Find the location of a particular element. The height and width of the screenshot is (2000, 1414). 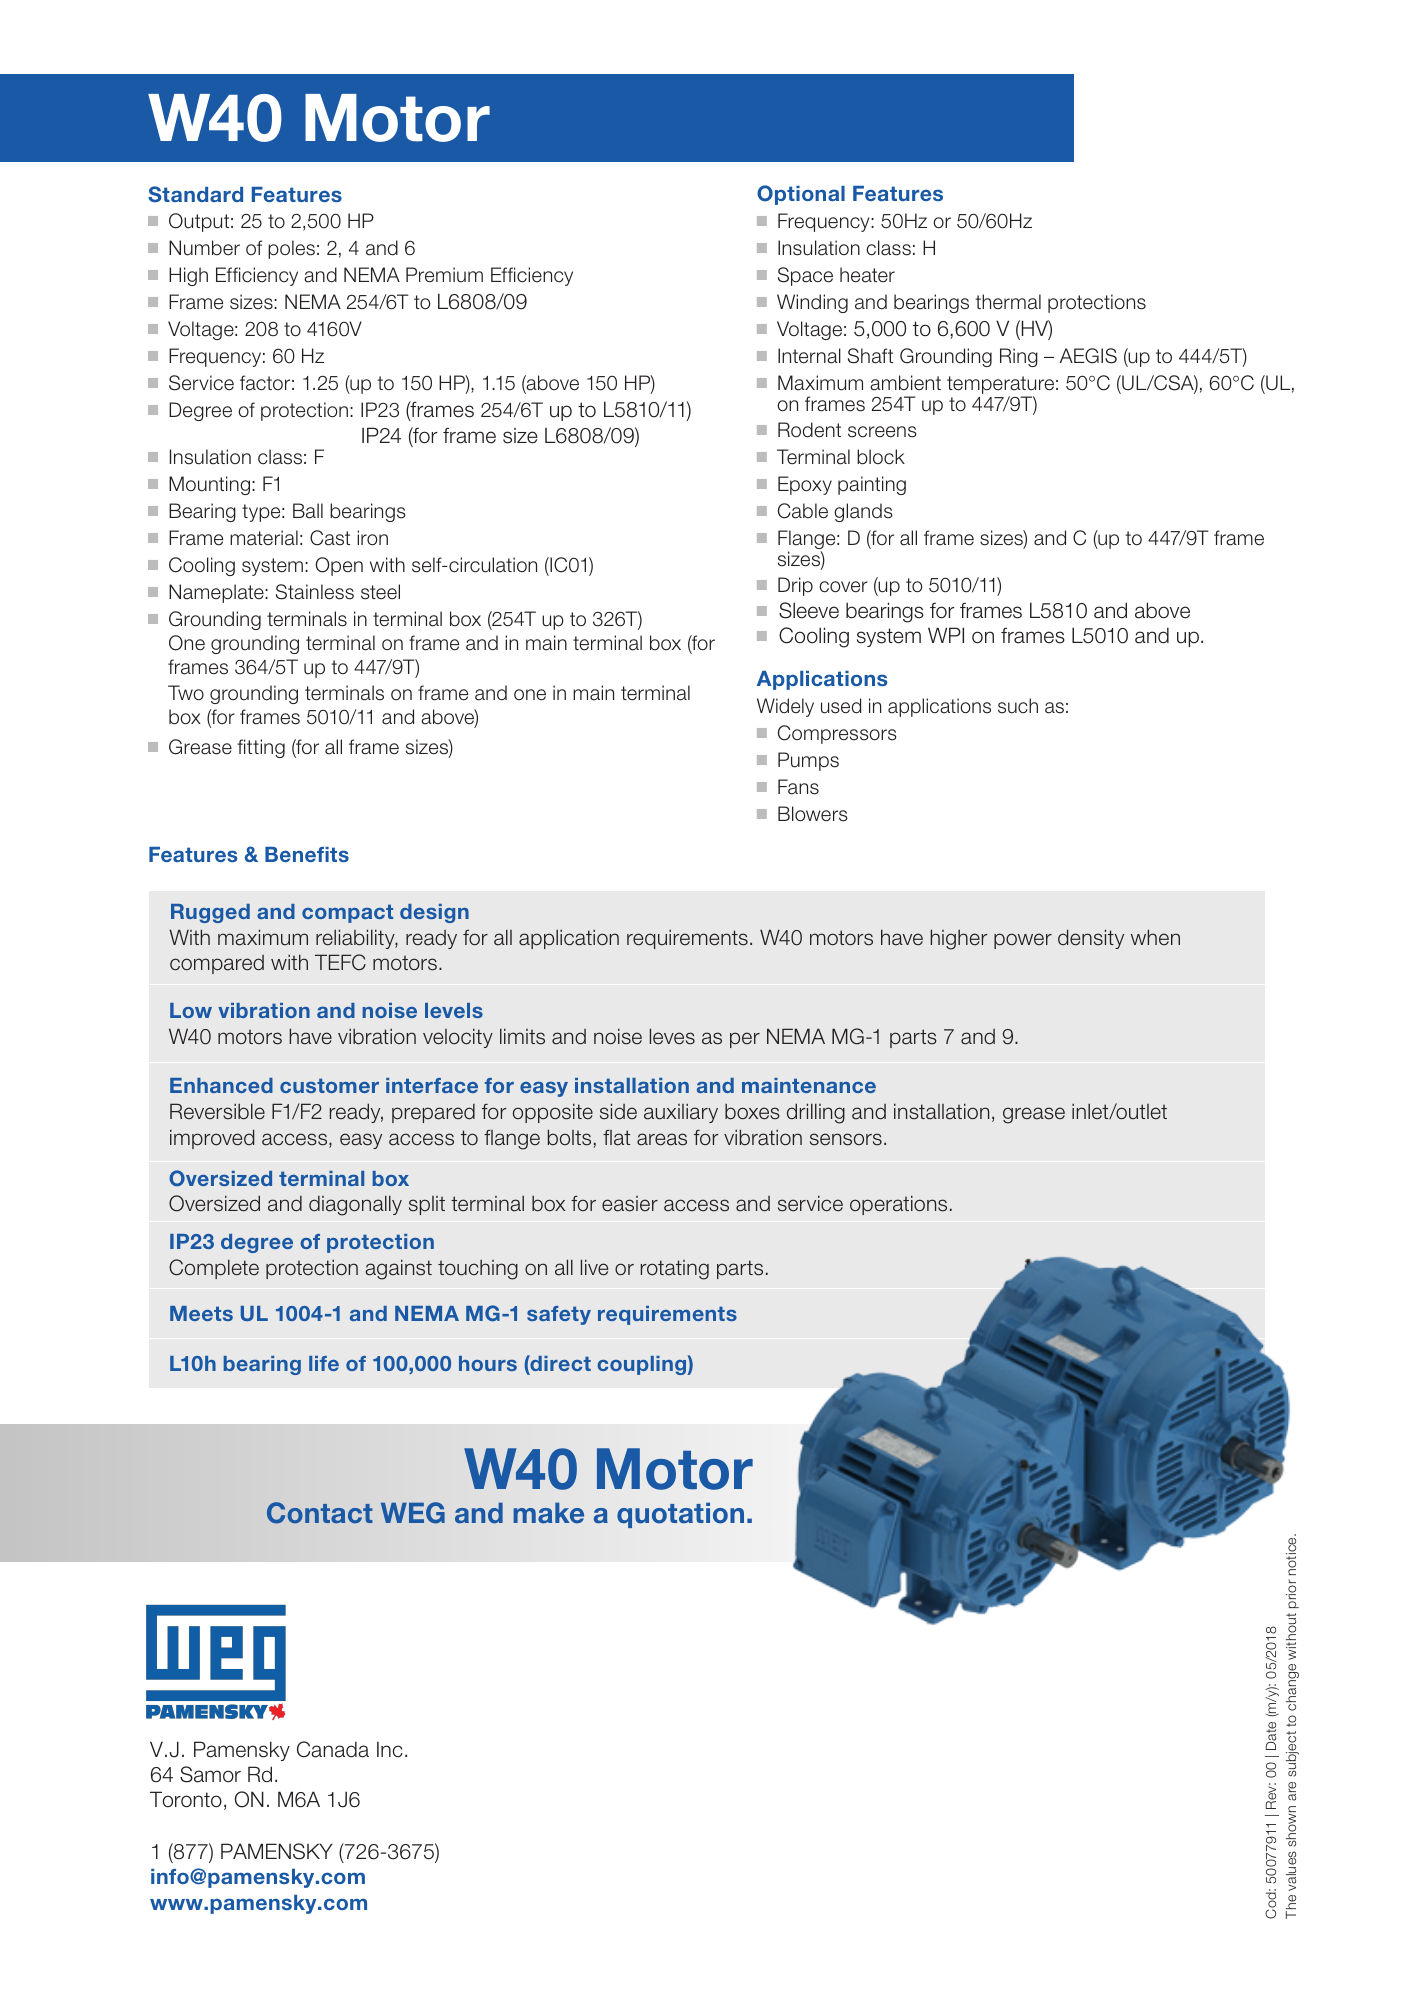

thermal is located at coordinates (1008, 302).
